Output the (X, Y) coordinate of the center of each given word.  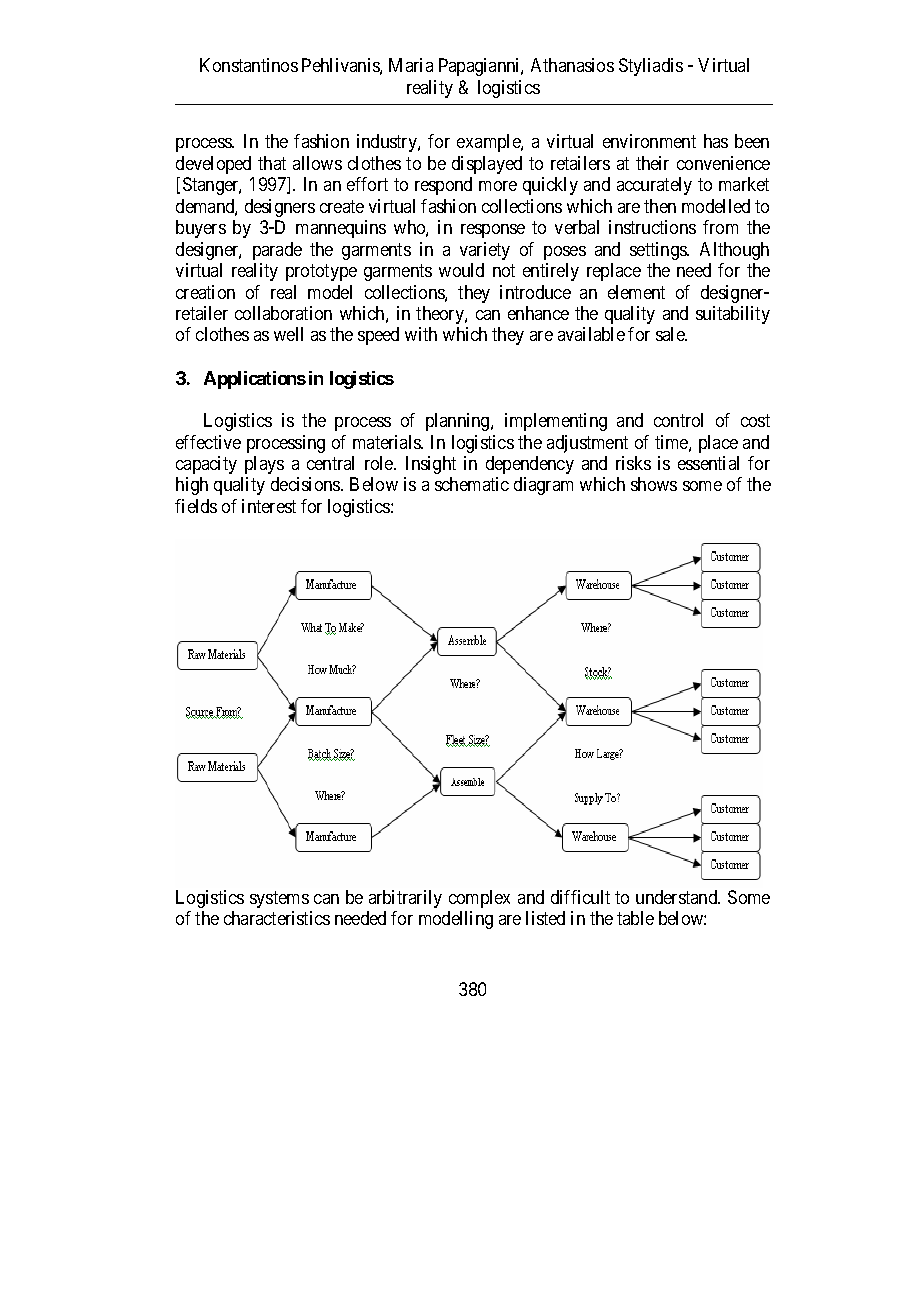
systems (279, 899)
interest (269, 506)
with (421, 334)
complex (479, 899)
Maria (411, 65)
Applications (255, 380)
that (272, 163)
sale (671, 334)
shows (654, 484)
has (716, 141)
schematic (472, 484)
